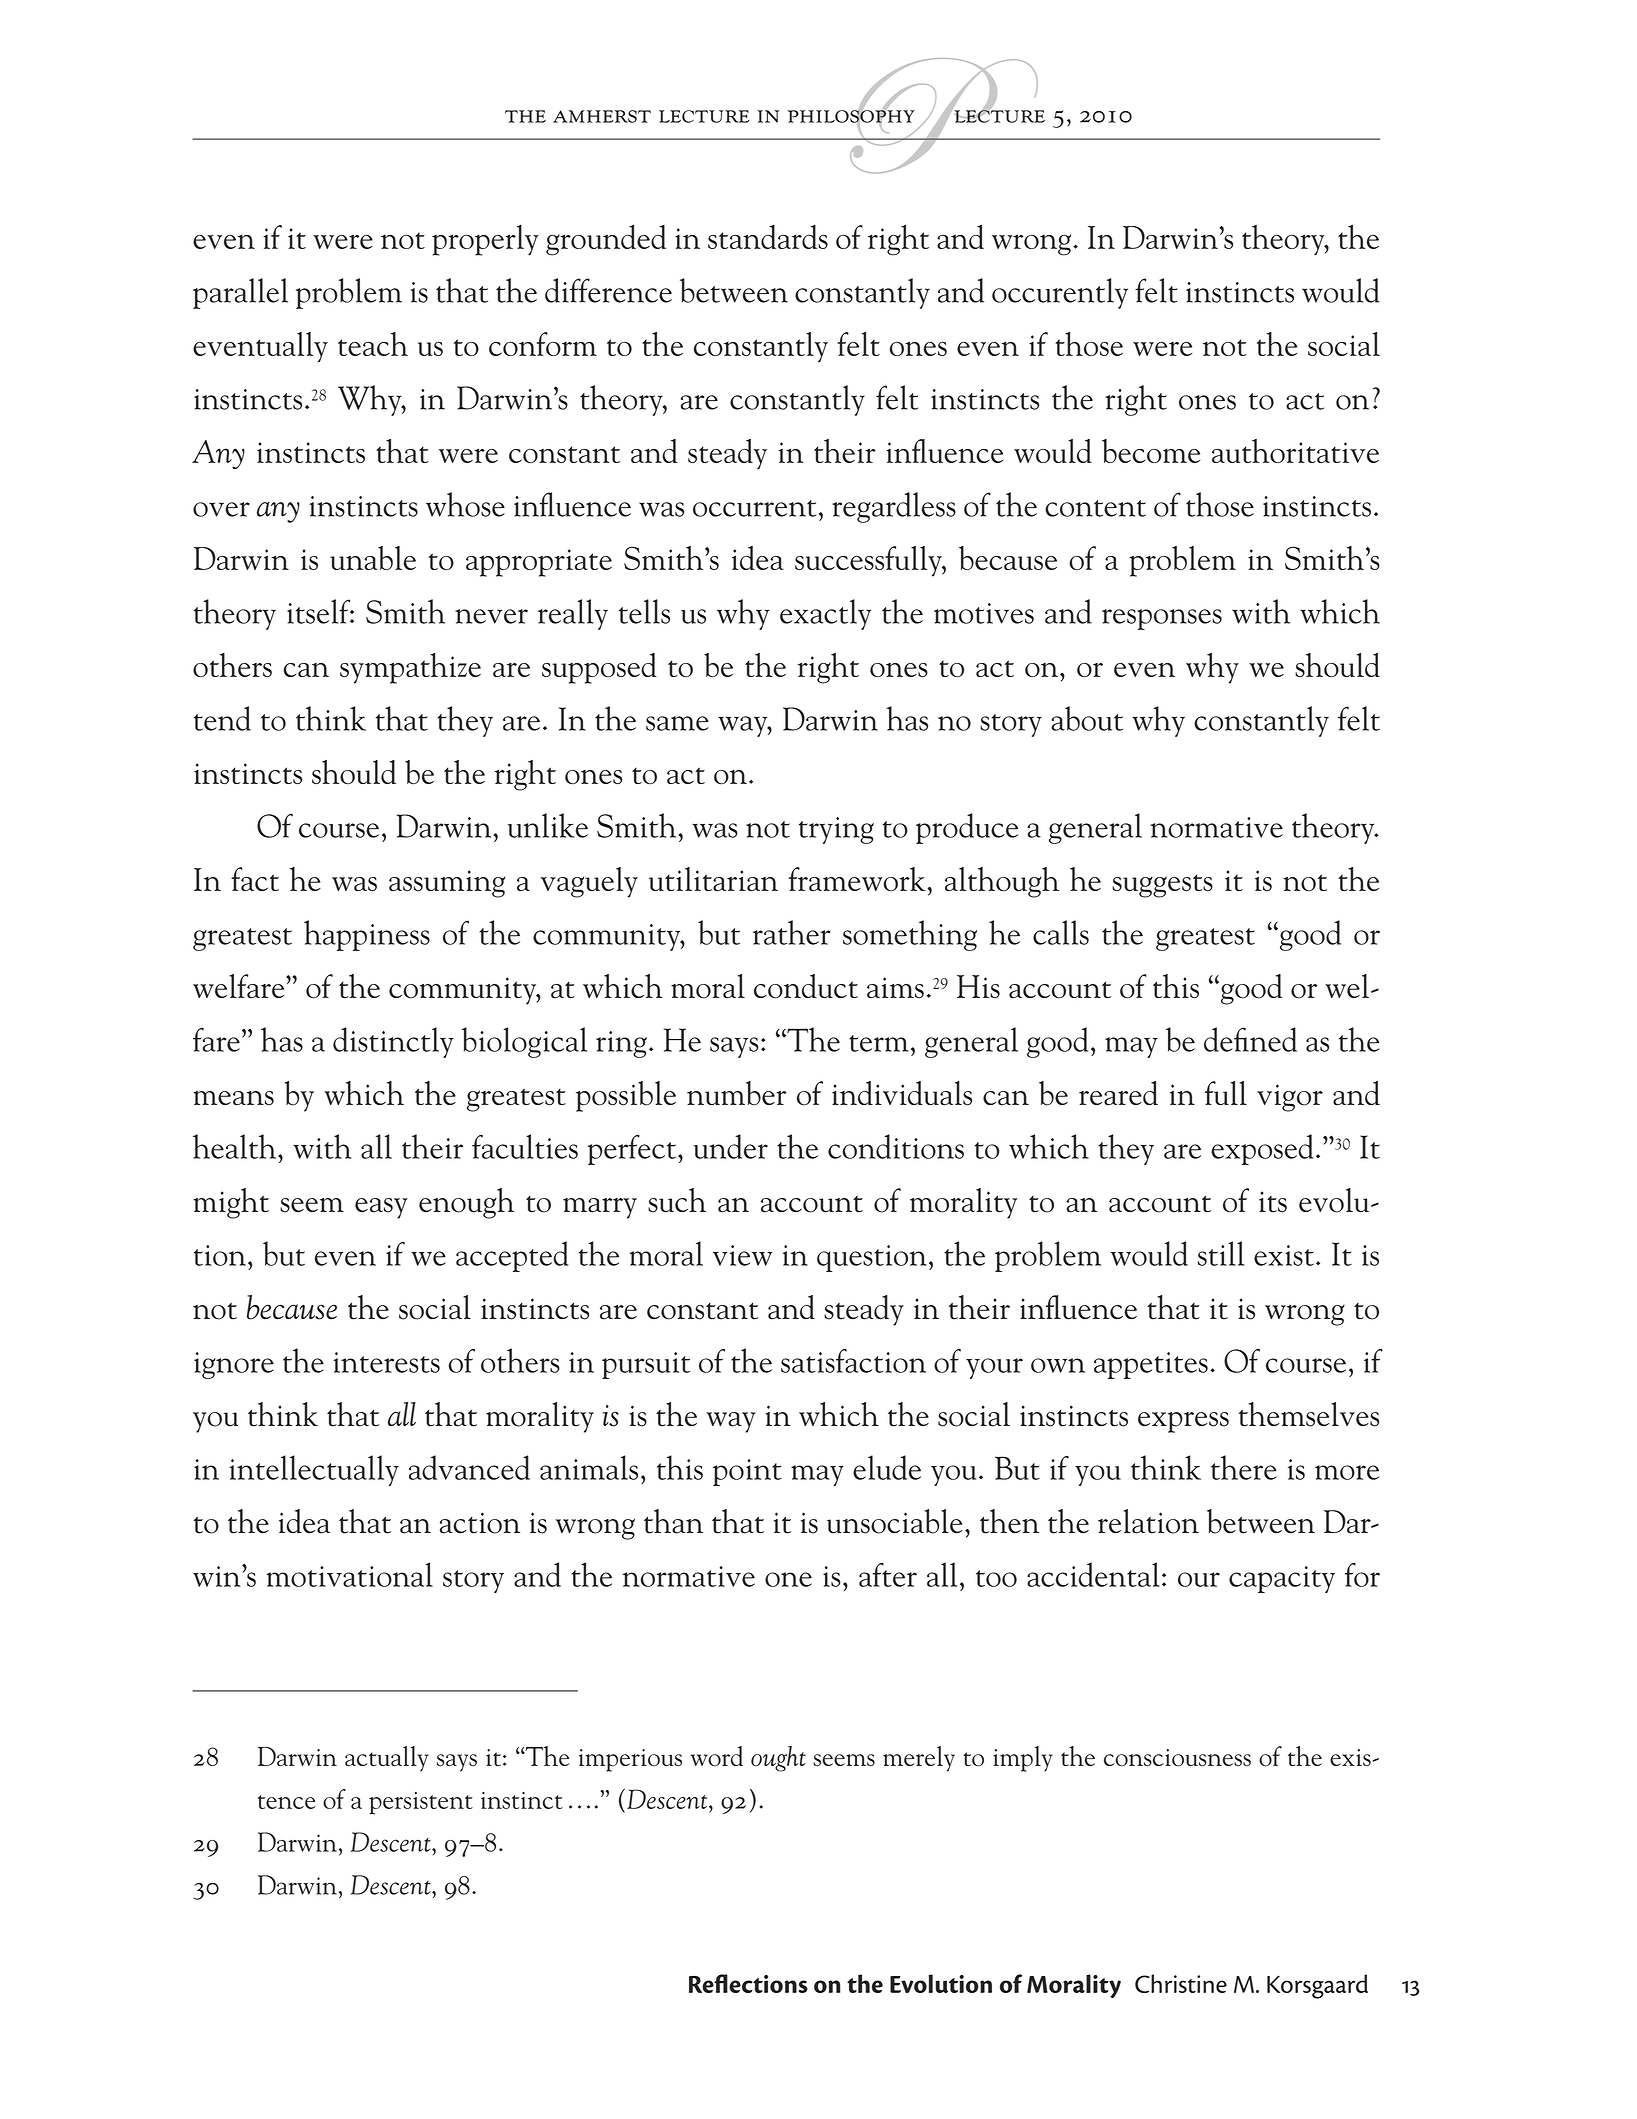 This image has height=2119, width=1637. Describe the element at coordinates (768, 237) in the image. I see `standards` at that location.
